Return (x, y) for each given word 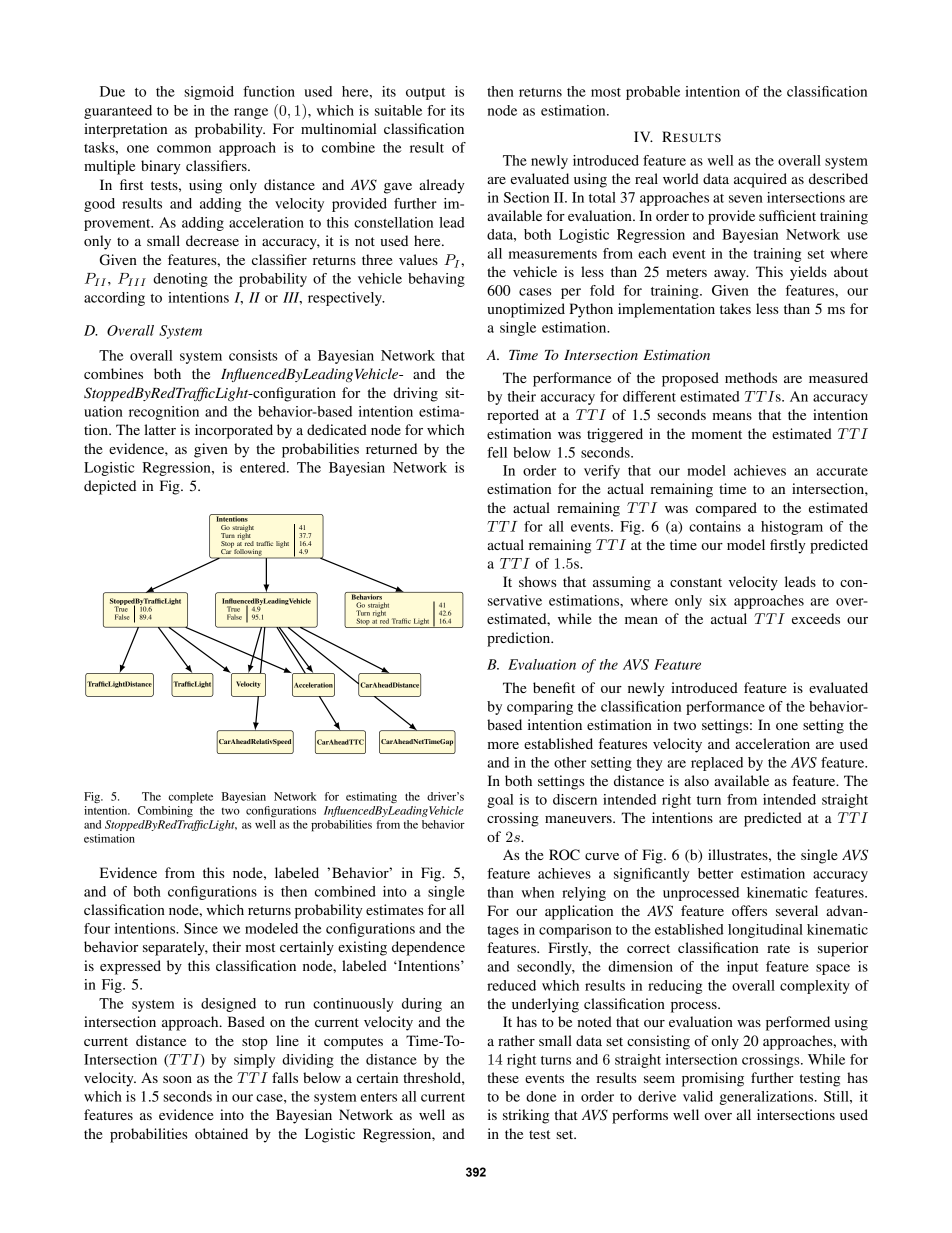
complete (191, 798)
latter (160, 429)
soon (177, 1079)
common (184, 149)
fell (497, 452)
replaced (717, 764)
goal (500, 801)
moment (717, 434)
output (425, 94)
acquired (760, 180)
